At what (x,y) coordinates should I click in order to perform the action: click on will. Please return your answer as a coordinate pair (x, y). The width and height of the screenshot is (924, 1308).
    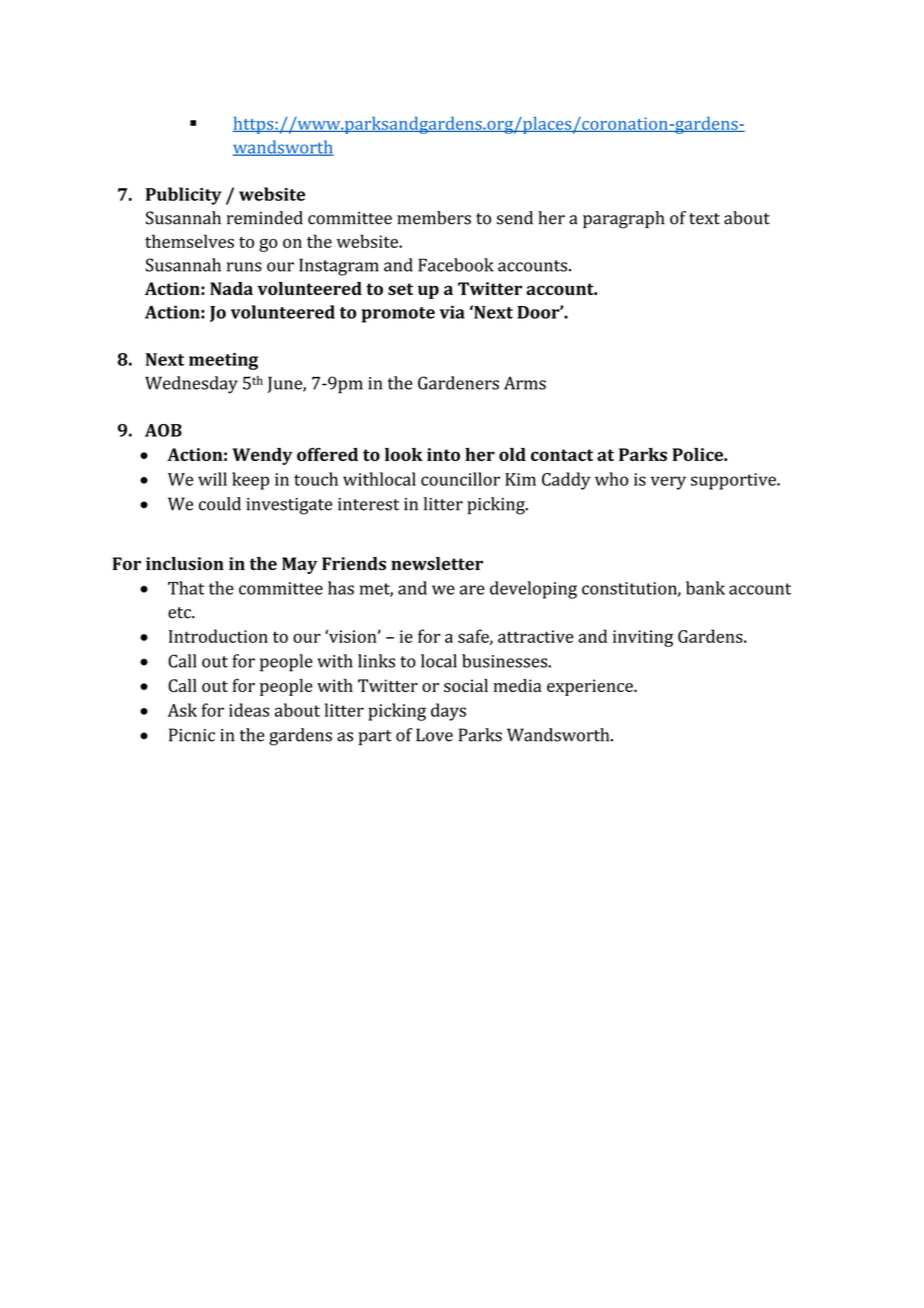
    Looking at the image, I should click on (212, 479).
